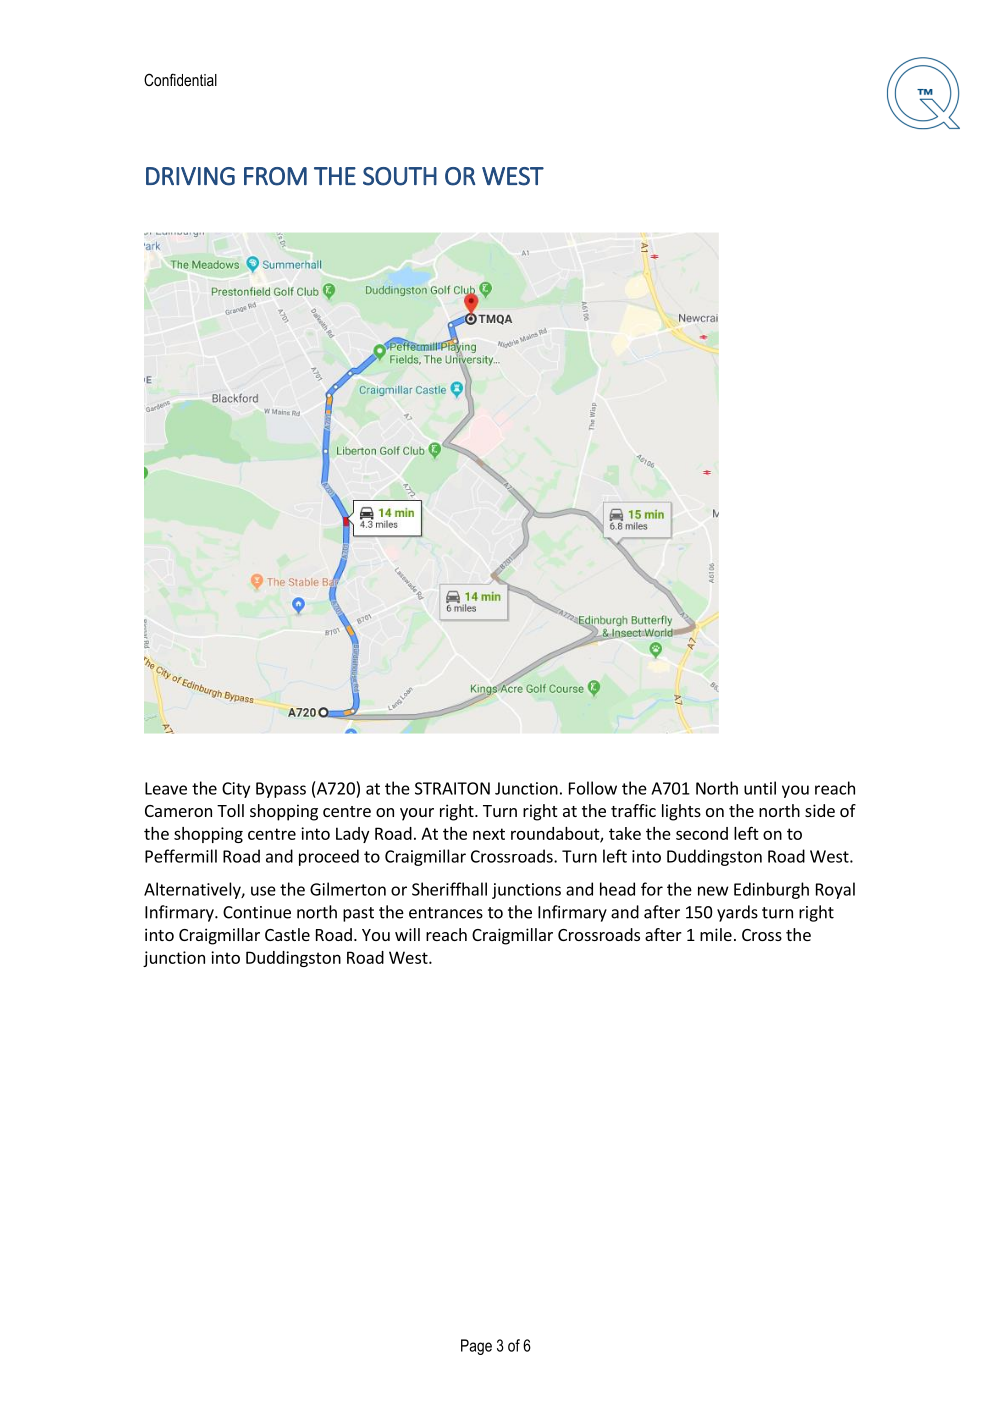 Image resolution: width=1008 pixels, height=1425 pixels. I want to click on Follow, so click(593, 788).
